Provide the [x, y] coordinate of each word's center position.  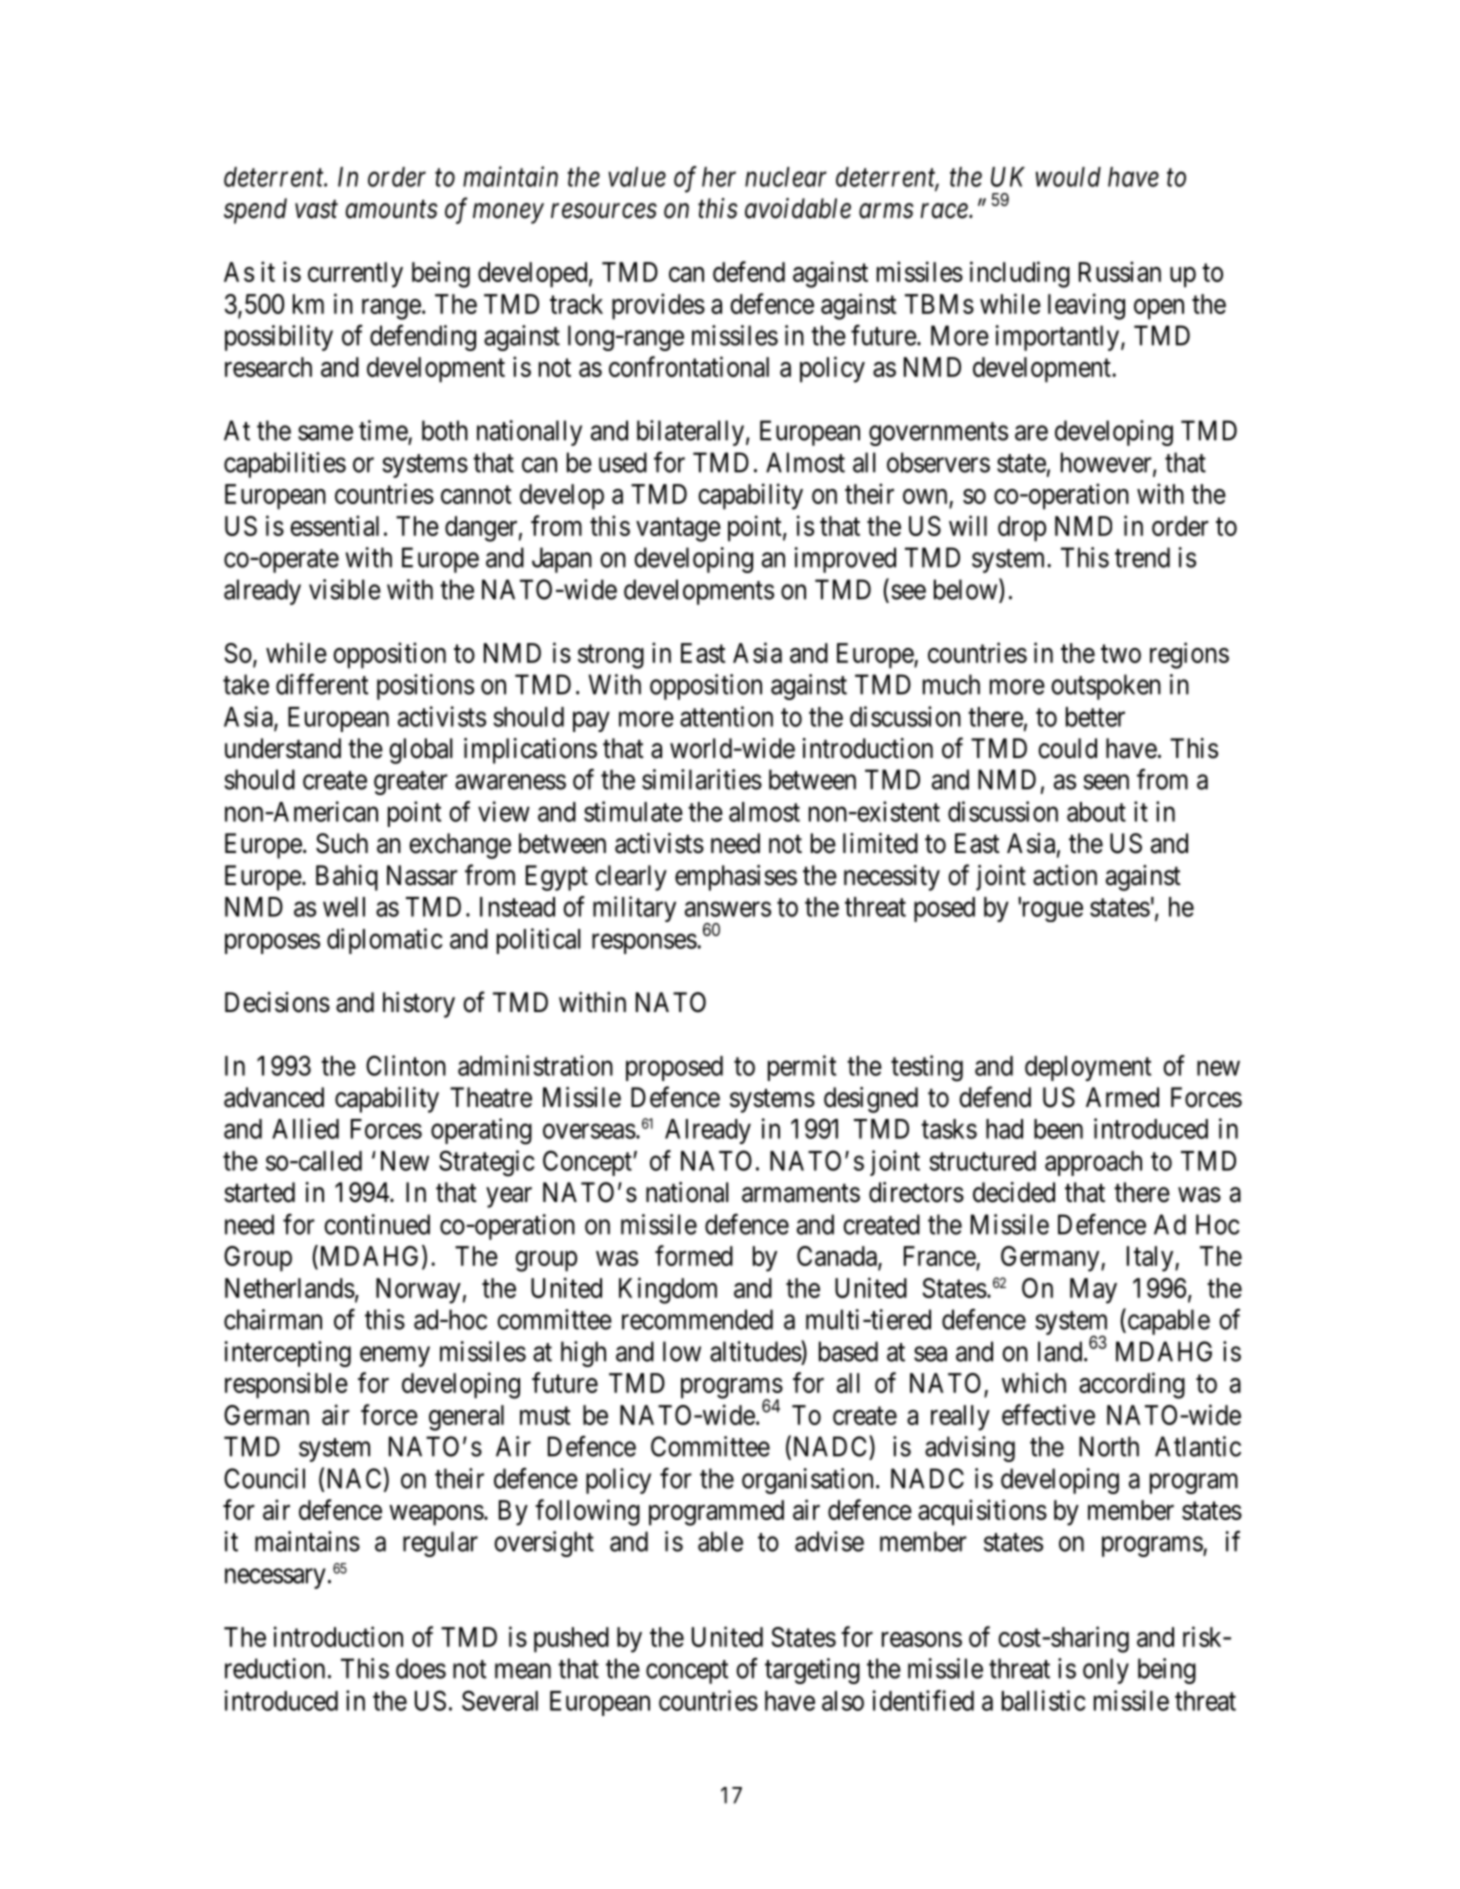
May [1093, 1291]
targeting [812, 1671]
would [1068, 177]
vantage [678, 530]
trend [1142, 557]
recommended [697, 1319]
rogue [1051, 912]
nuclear [786, 177]
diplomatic [385, 941]
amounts [392, 210]
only [1106, 1671]
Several [500, 1700]
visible [345, 589]
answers [728, 909]
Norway [418, 1291]
